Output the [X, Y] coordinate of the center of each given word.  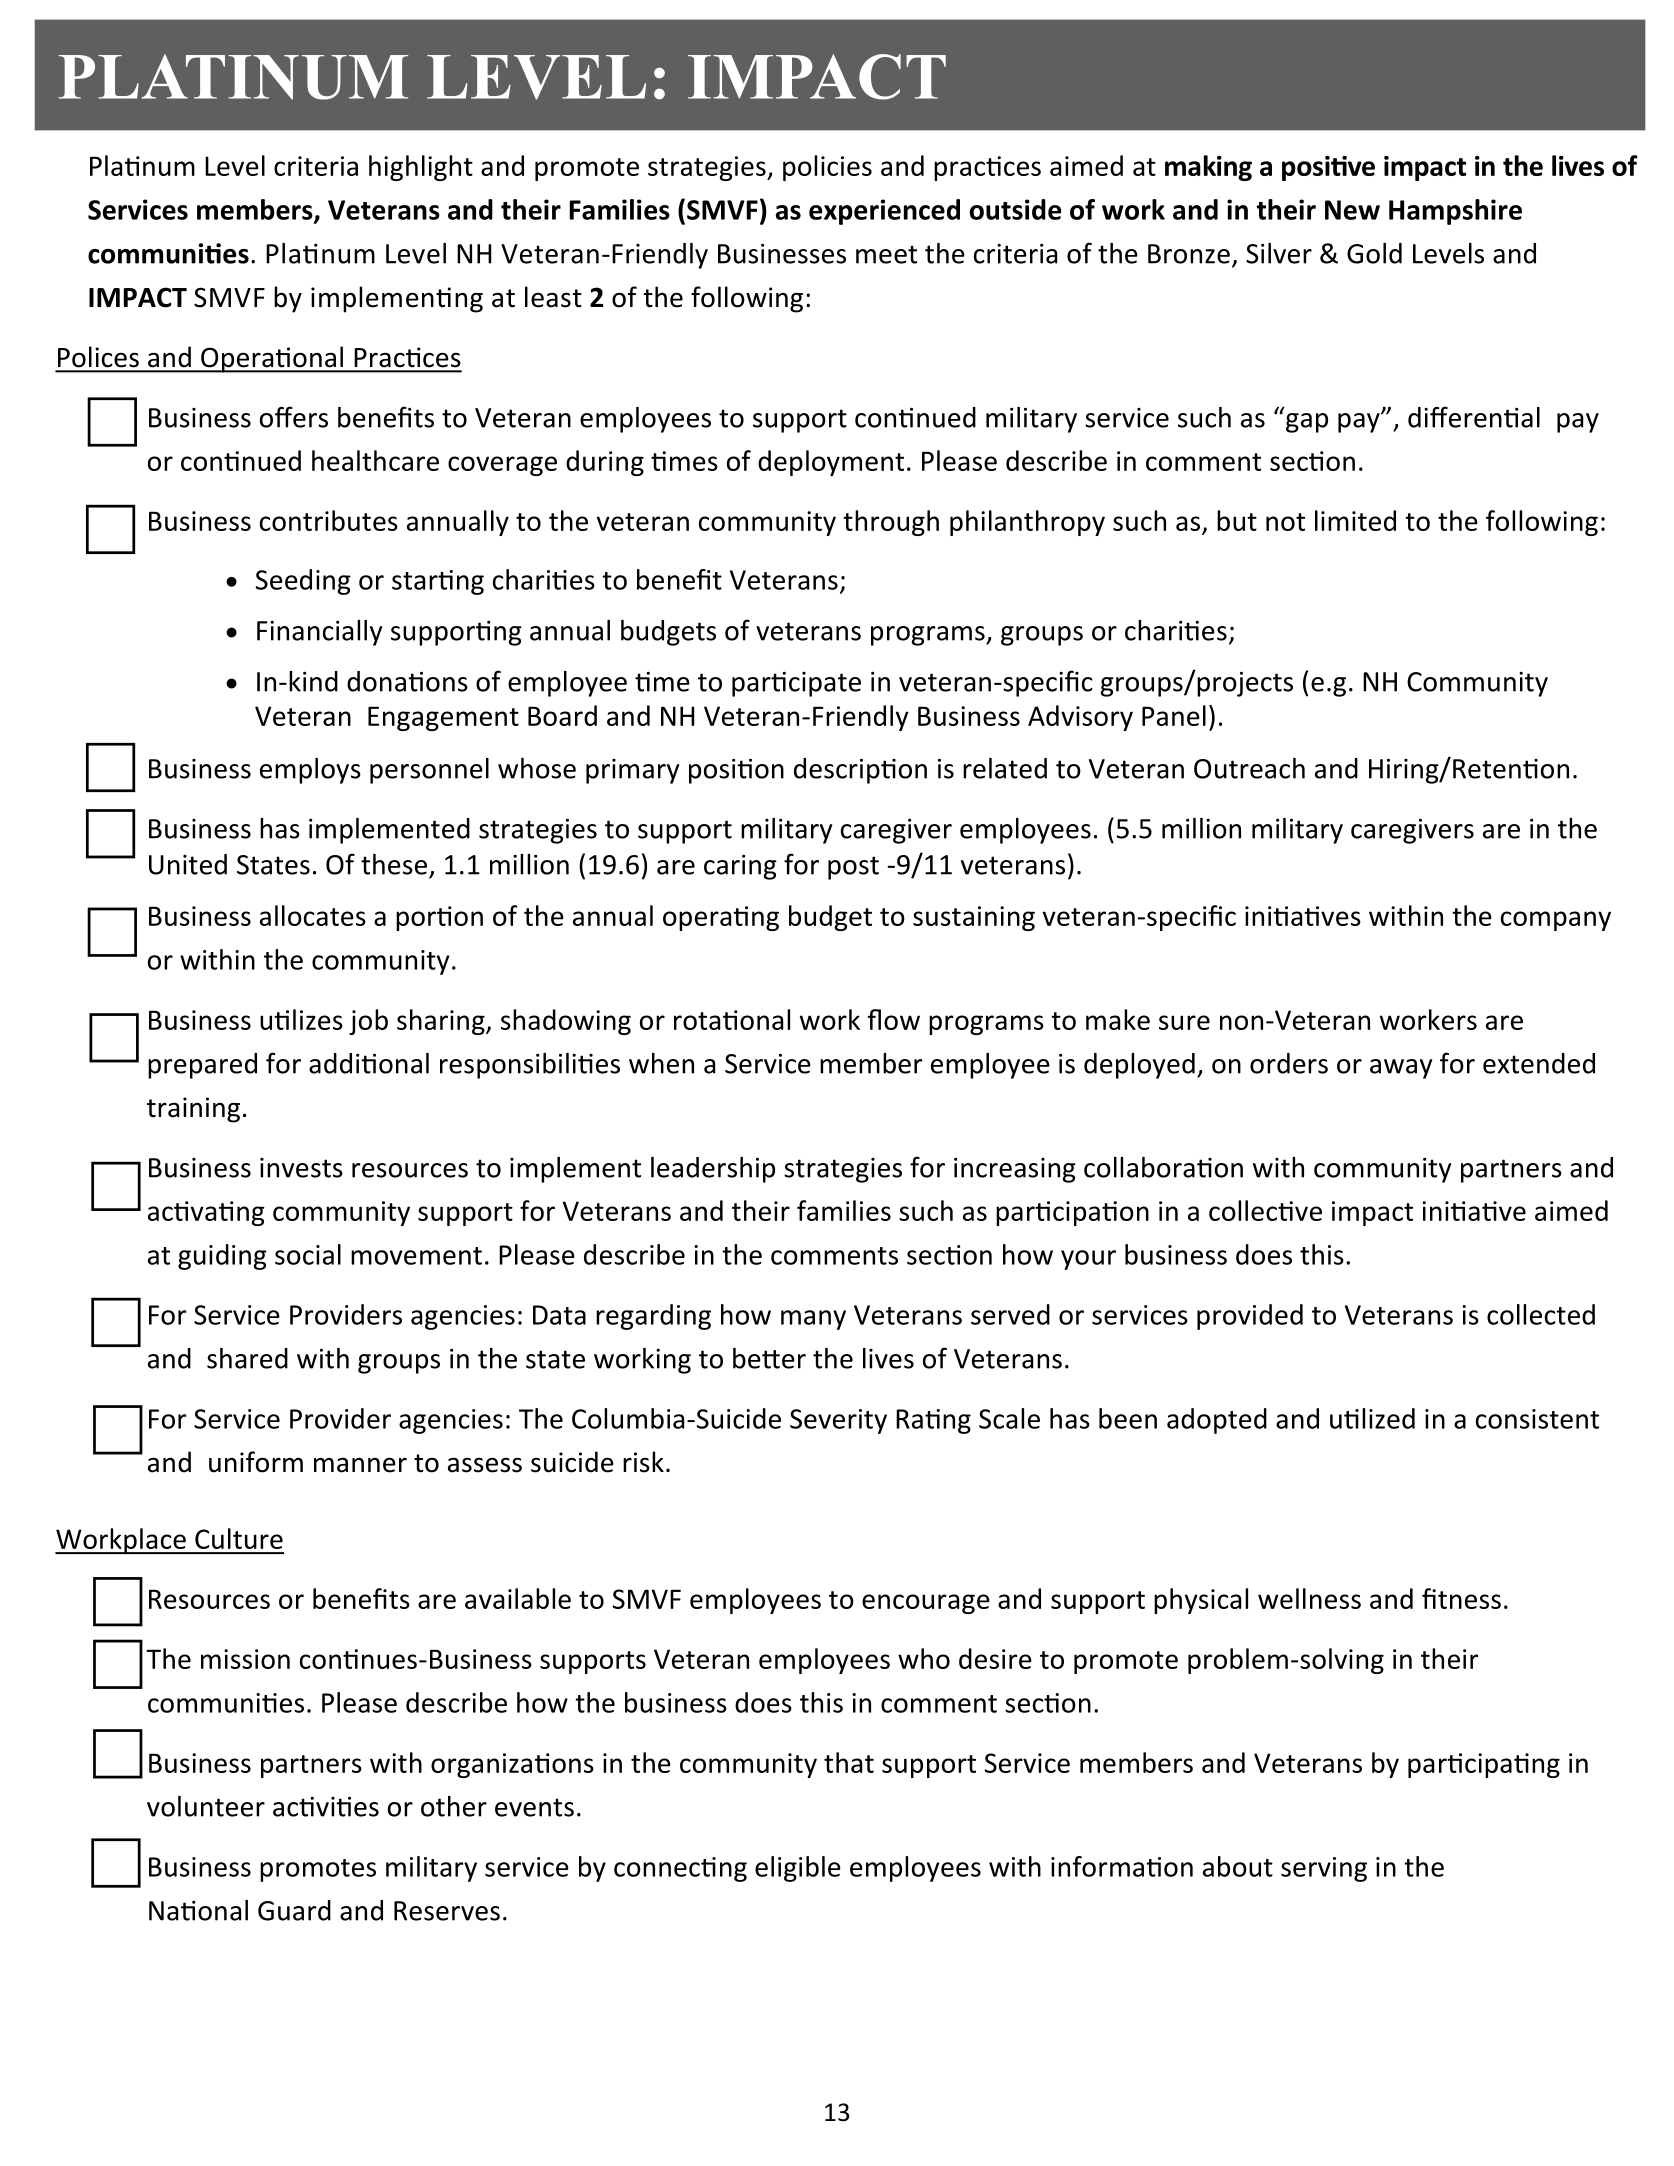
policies [827, 168]
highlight [421, 168]
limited [1355, 520]
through [891, 523]
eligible [798, 1869]
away [1401, 1069]
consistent [1537, 1419]
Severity [838, 1421]
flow [894, 1019]
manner [360, 1465]
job [368, 1022]
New [1352, 210]
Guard [294, 1910]
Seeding [303, 582]
